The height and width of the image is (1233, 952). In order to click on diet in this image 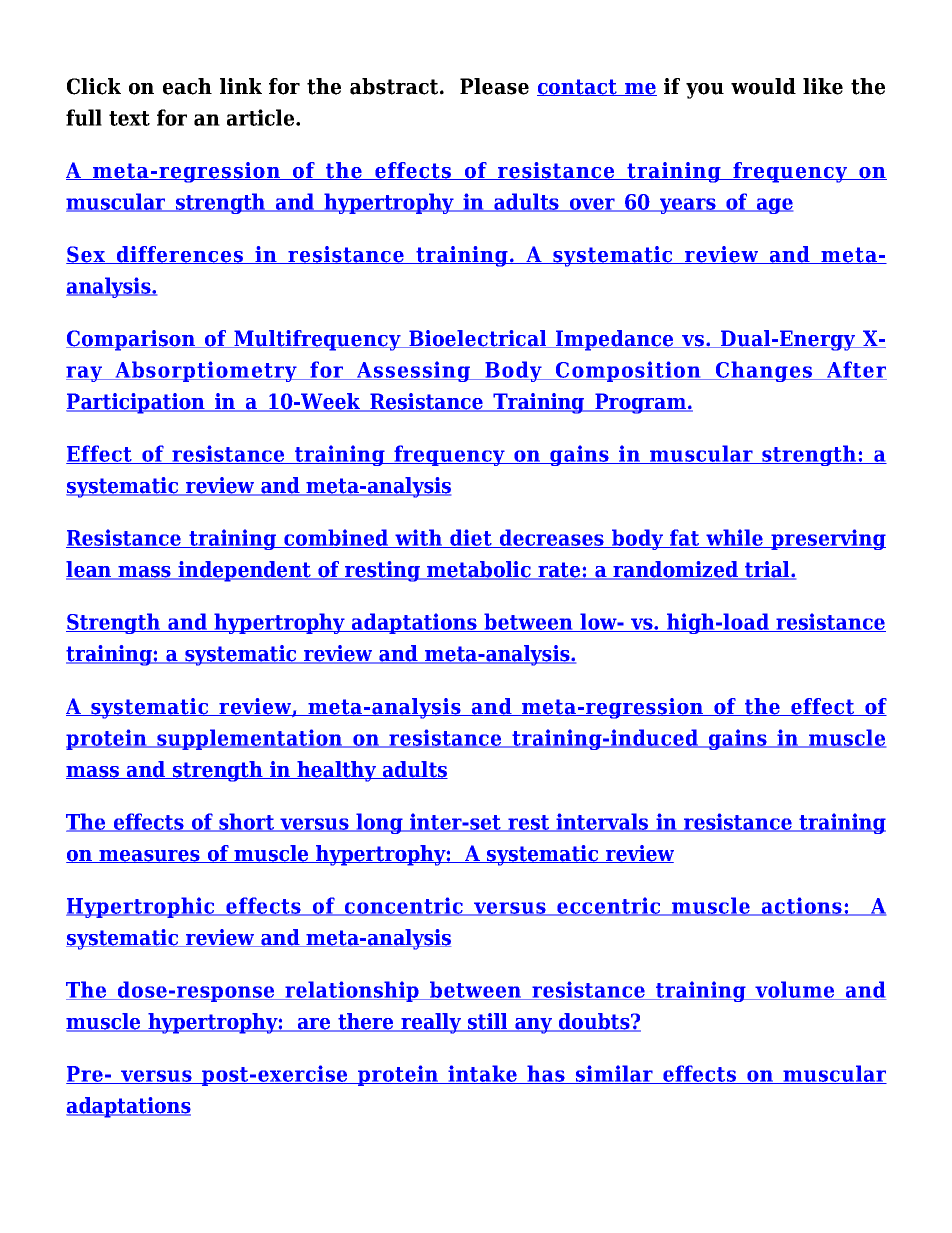, I will do `click(471, 538)`.
